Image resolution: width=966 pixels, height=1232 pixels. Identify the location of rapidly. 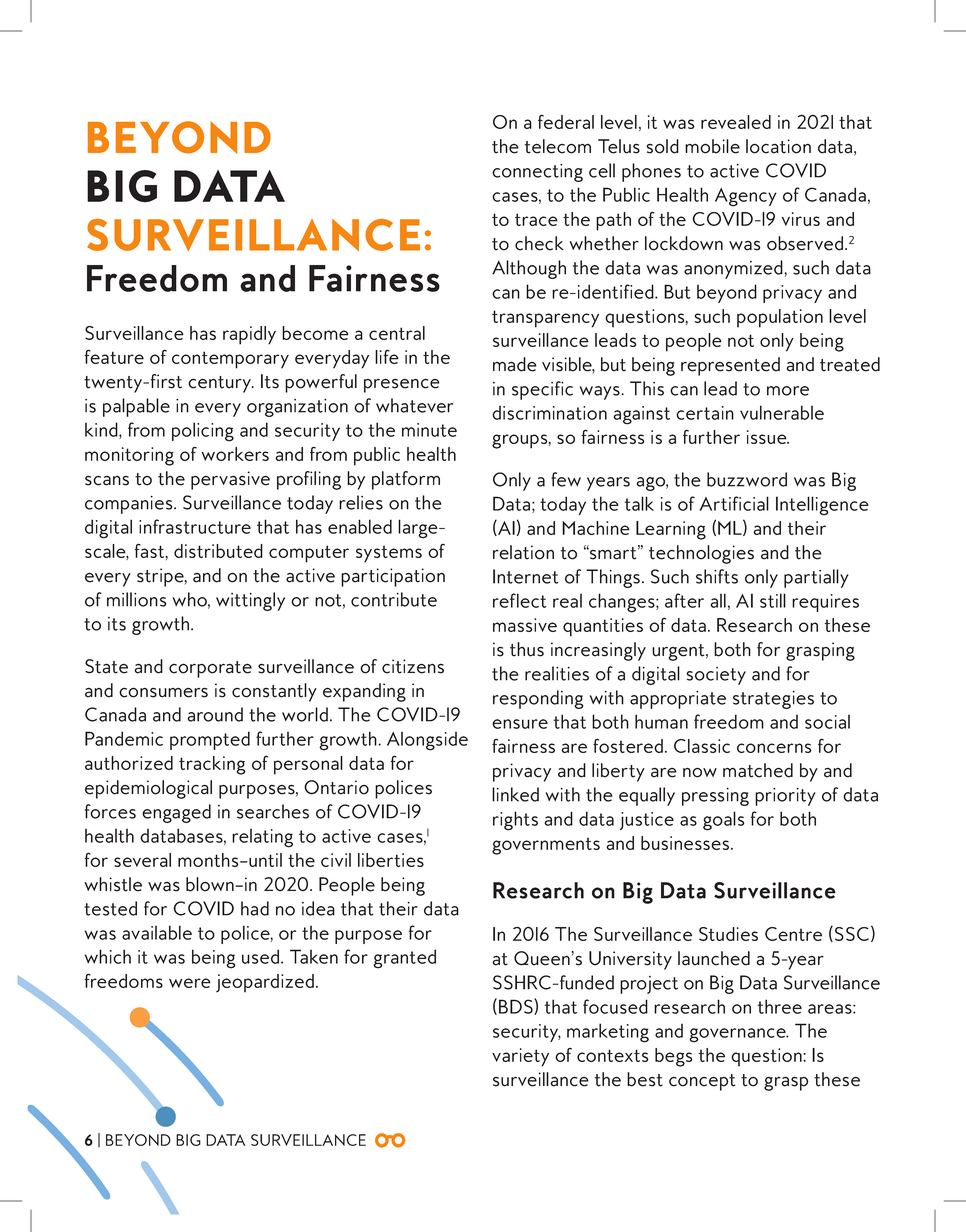
(249, 335).
